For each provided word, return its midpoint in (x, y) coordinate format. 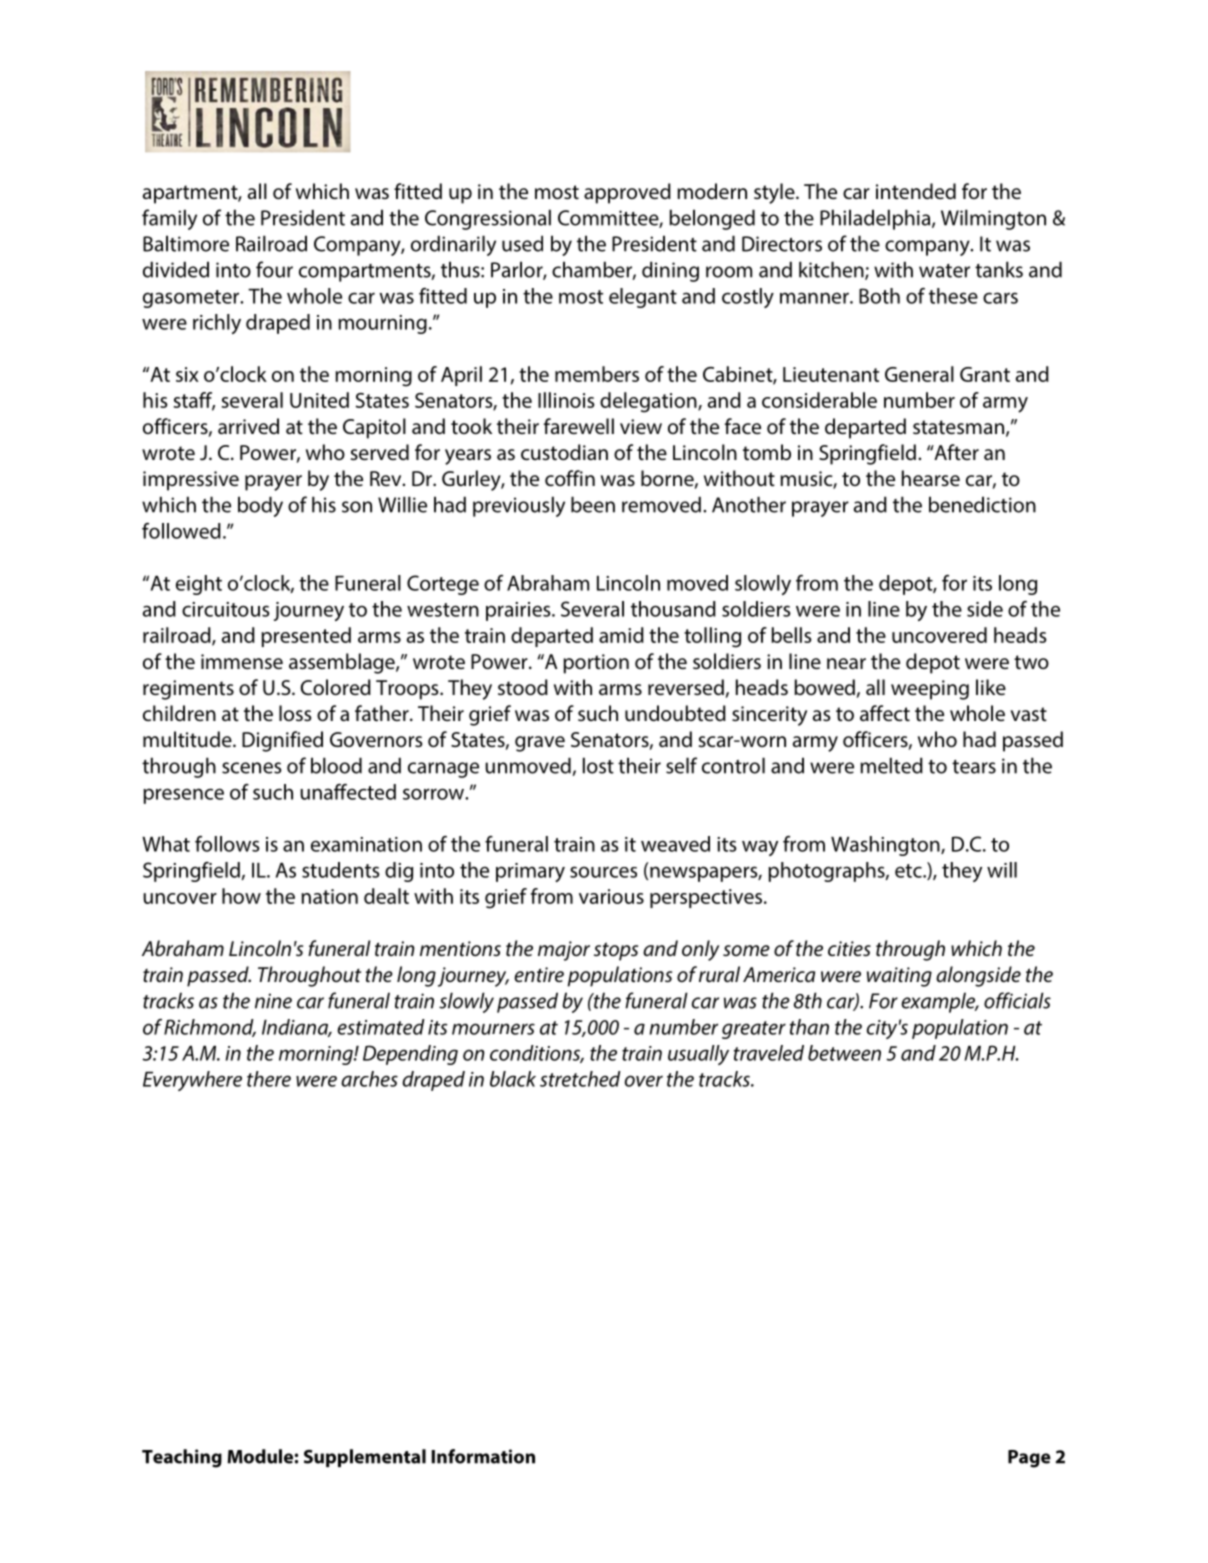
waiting (899, 977)
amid (621, 635)
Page (1029, 1459)
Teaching (182, 1458)
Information (483, 1456)
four (274, 269)
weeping (930, 690)
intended (916, 191)
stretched (580, 1079)
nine (273, 1001)
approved (627, 193)
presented (306, 637)
